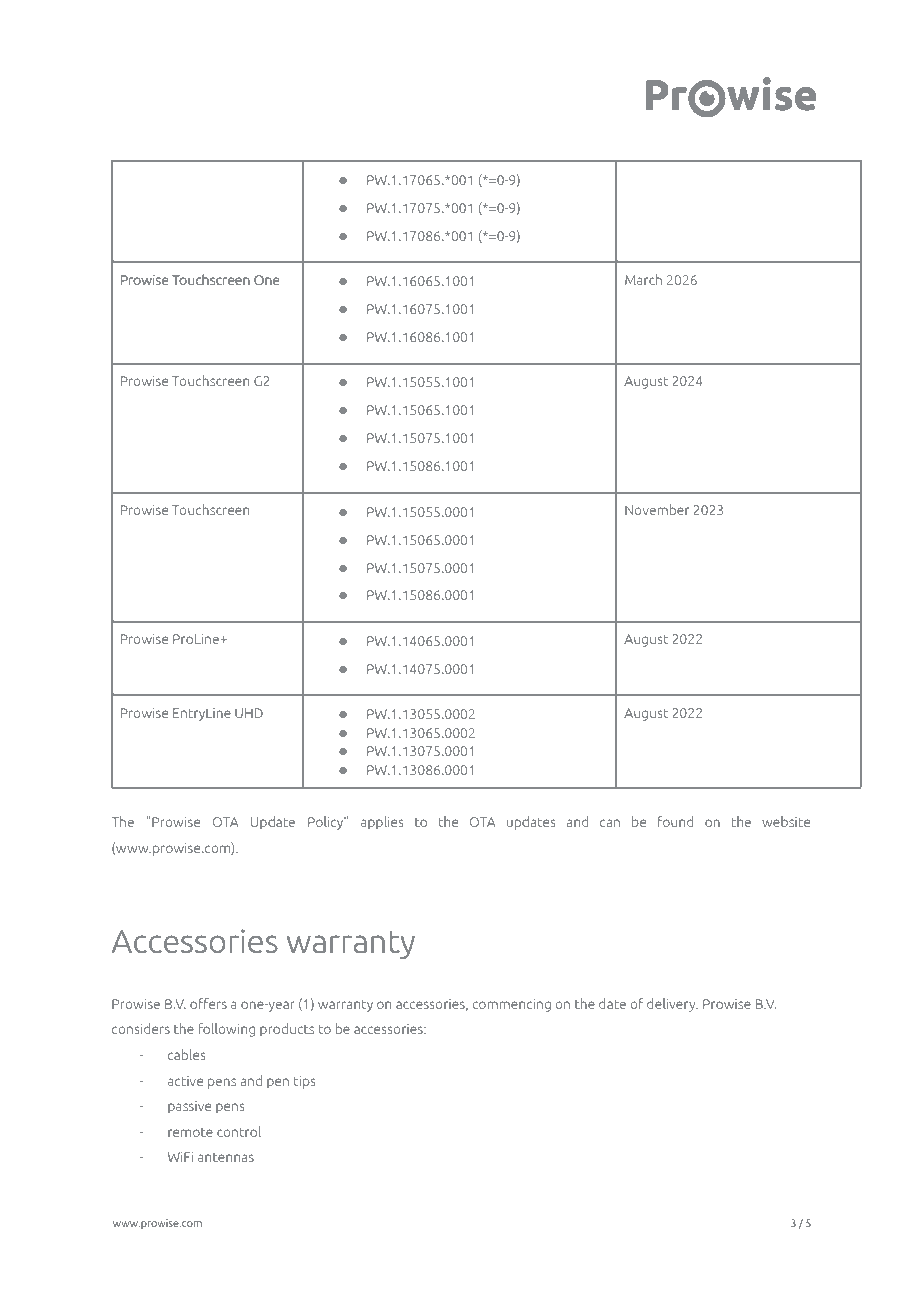  Describe the element at coordinates (208, 1003) in the screenshot. I see `offers` at that location.
